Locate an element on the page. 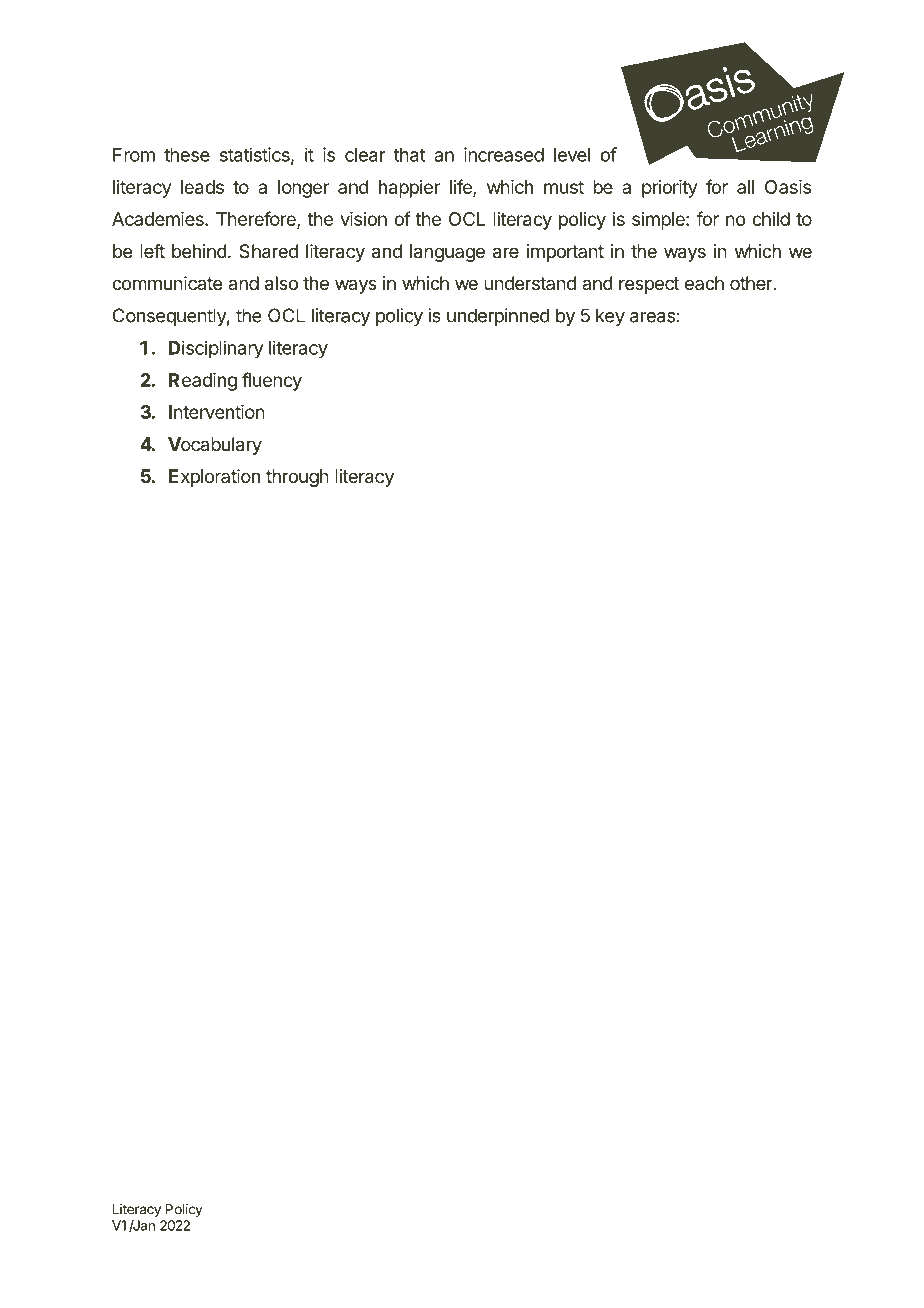 The height and width of the image is (1308, 924). increased is located at coordinates (504, 154).
